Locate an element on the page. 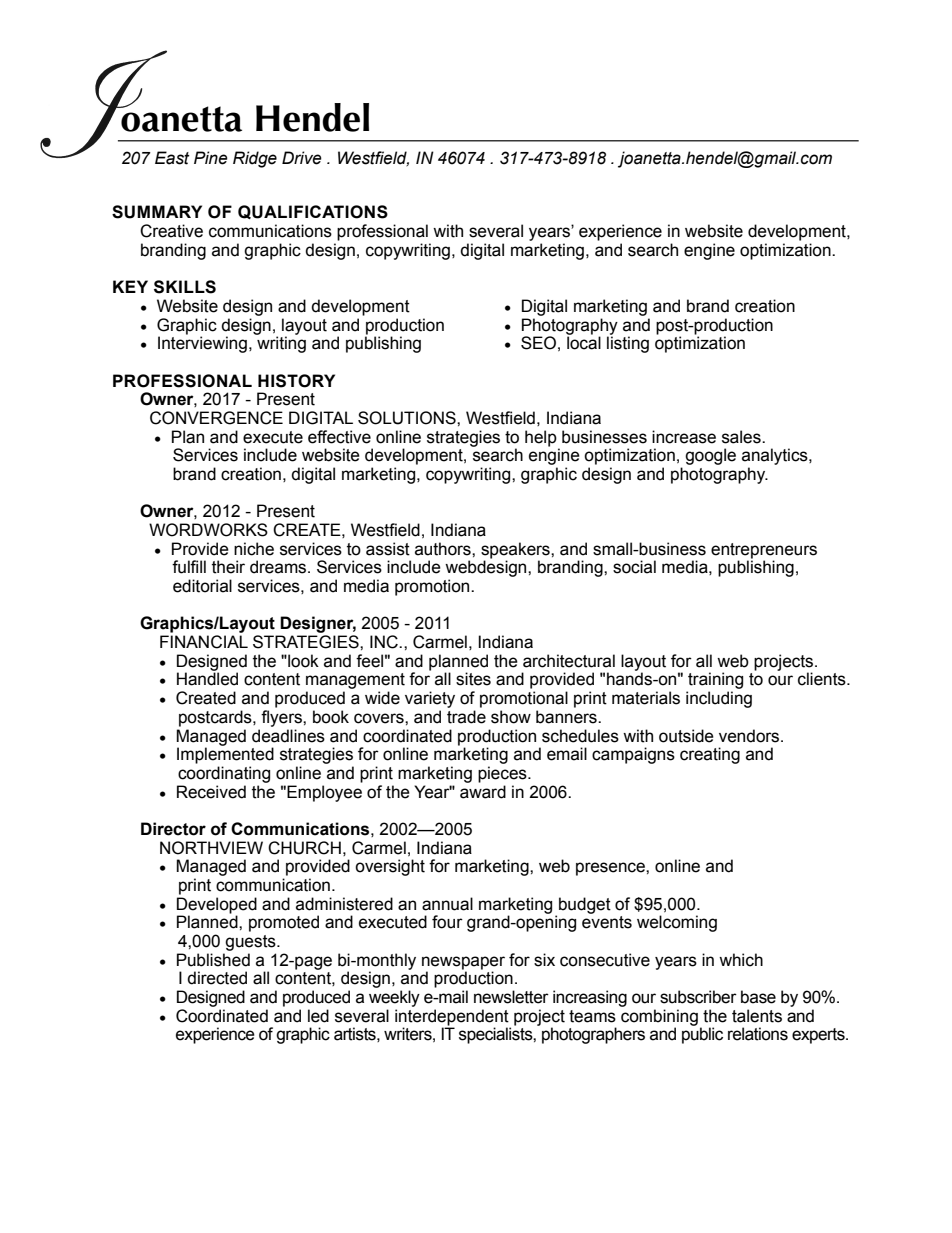  vendors is located at coordinates (750, 736).
